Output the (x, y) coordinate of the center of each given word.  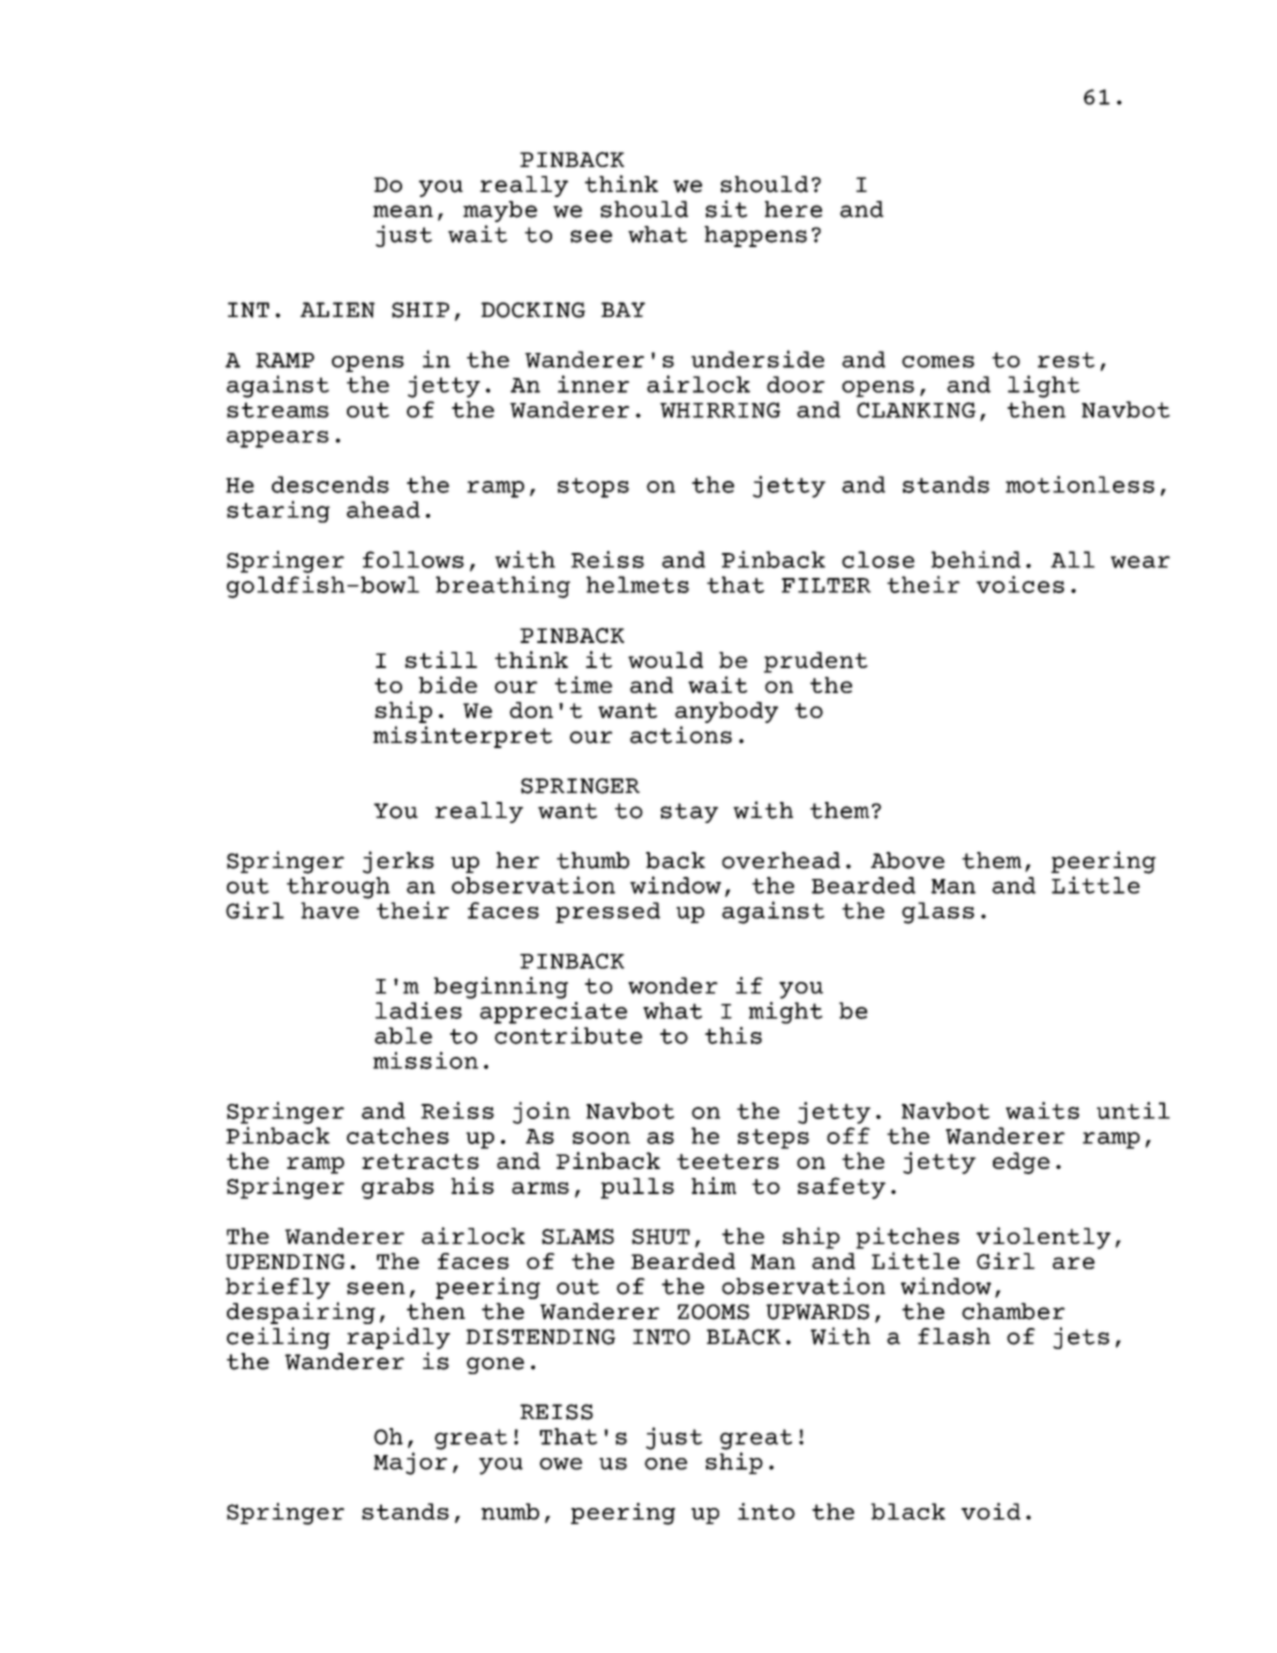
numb (510, 1511)
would (665, 660)
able (403, 1035)
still (441, 659)
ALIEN (337, 310)
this (733, 1035)
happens (755, 236)
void (991, 1511)
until (1133, 1110)
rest (1066, 360)
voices (1020, 584)
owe (561, 1464)
